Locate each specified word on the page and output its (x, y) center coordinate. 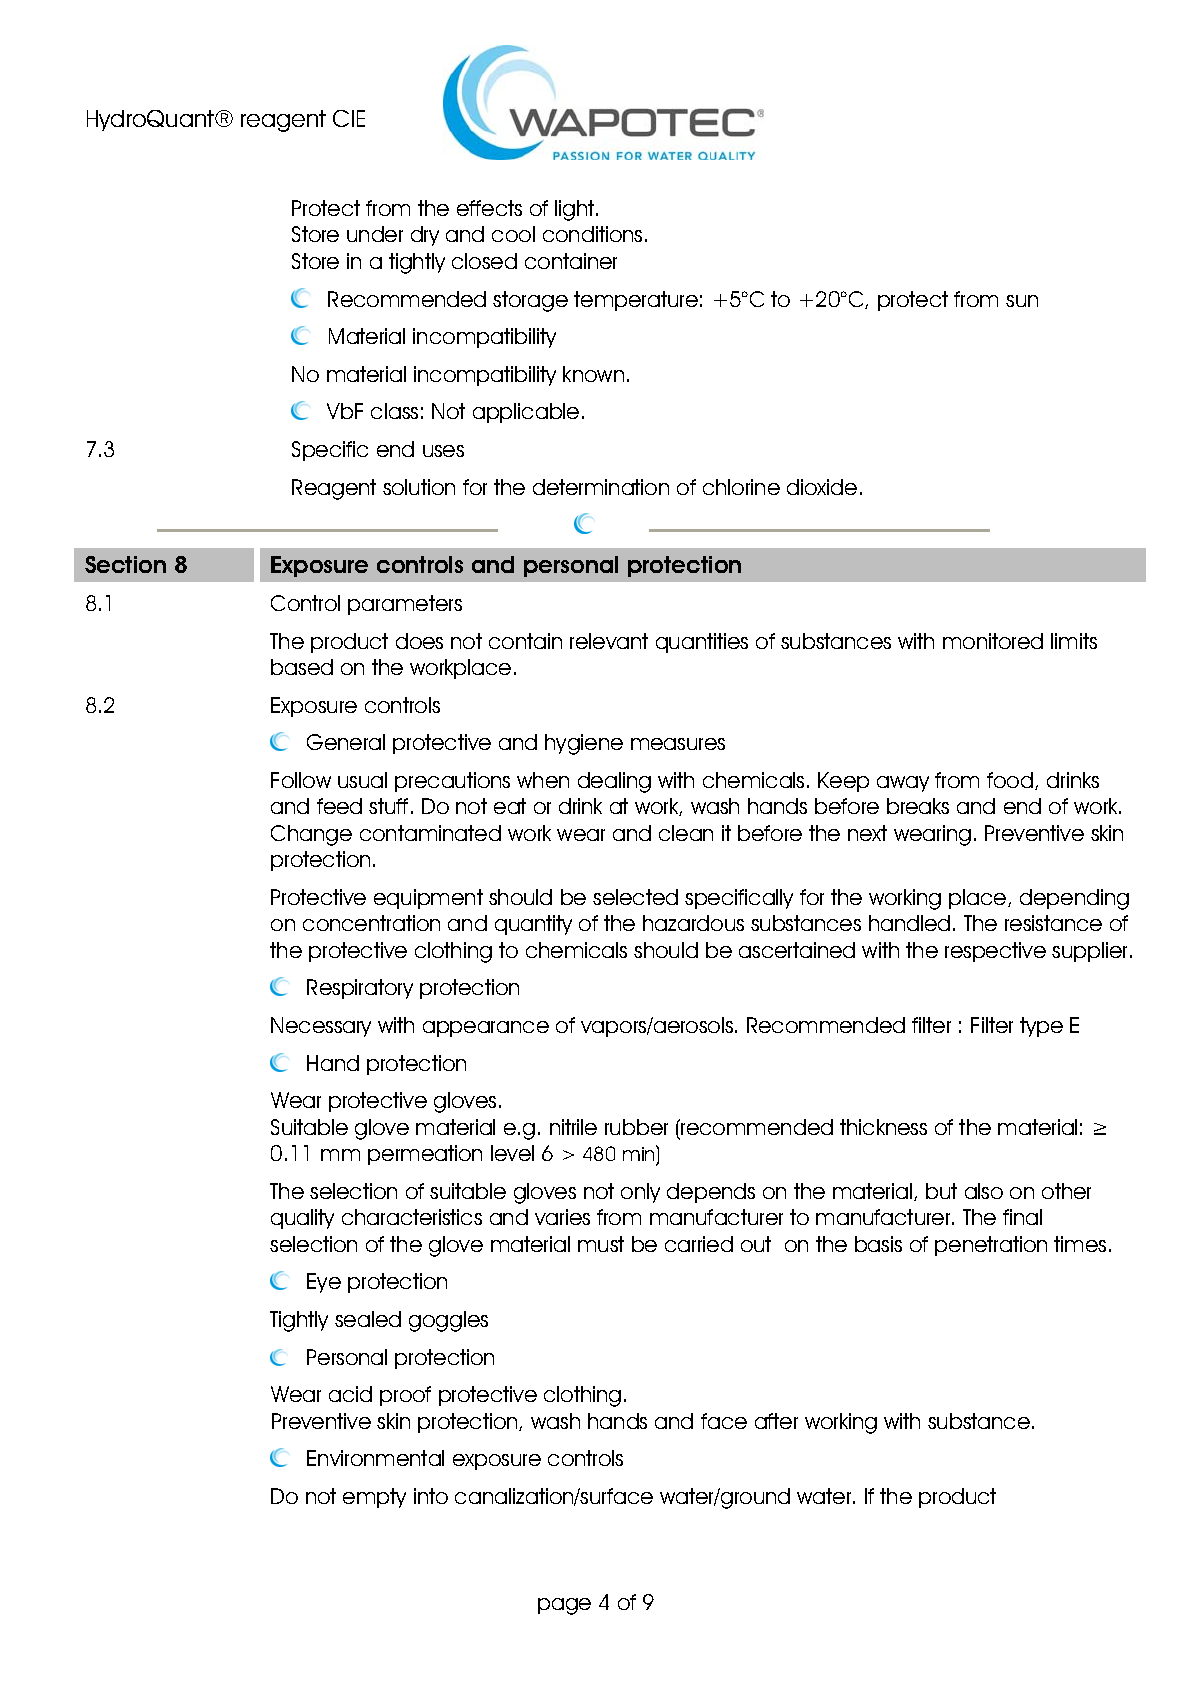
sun (1022, 301)
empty (374, 1498)
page (564, 1606)
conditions (592, 234)
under (375, 234)
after (776, 1421)
